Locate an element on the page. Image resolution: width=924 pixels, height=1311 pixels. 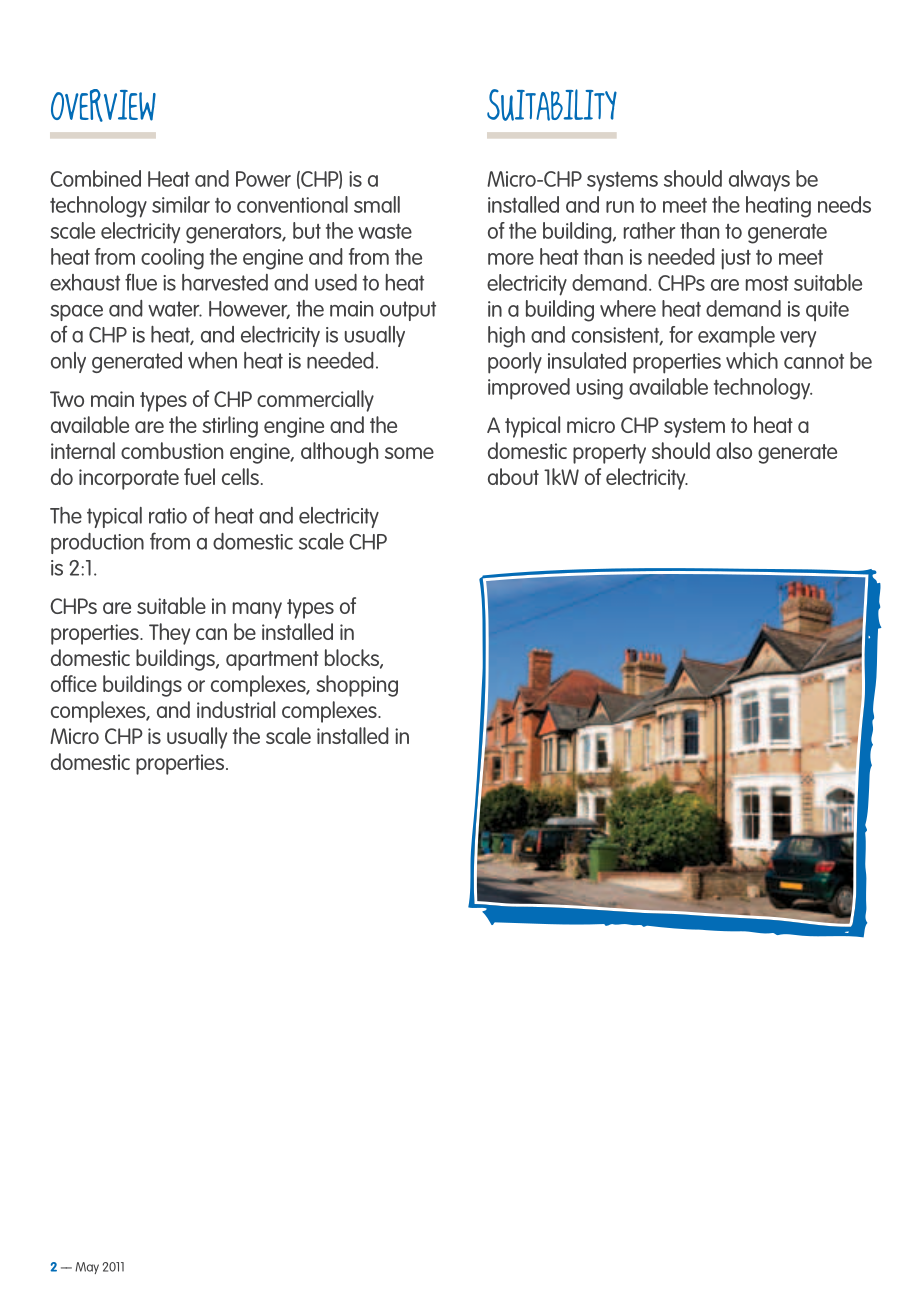
property is located at coordinates (609, 454).
